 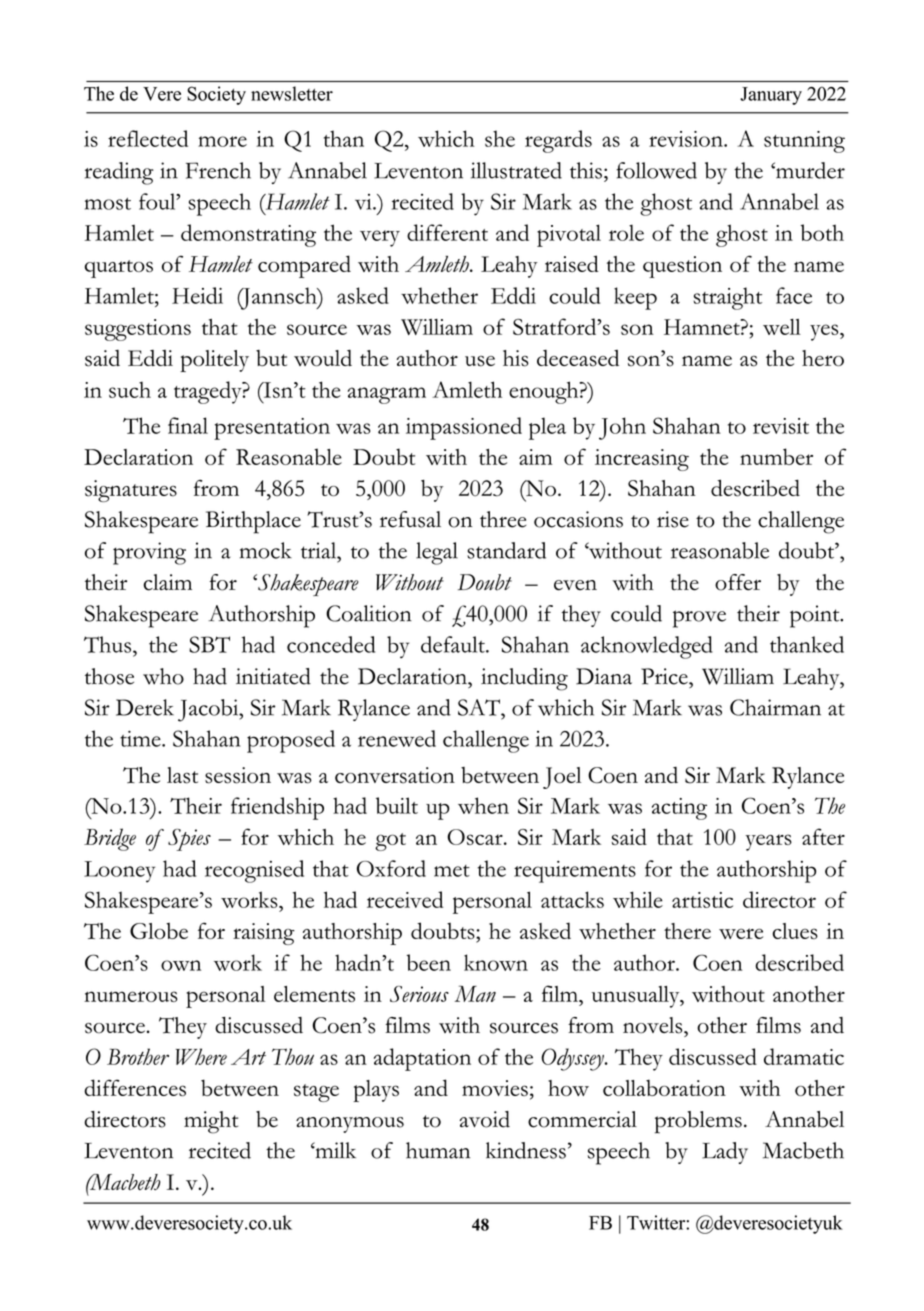 What do you see at coordinates (211, 1122) in the image?
I see `might` at bounding box center [211, 1122].
